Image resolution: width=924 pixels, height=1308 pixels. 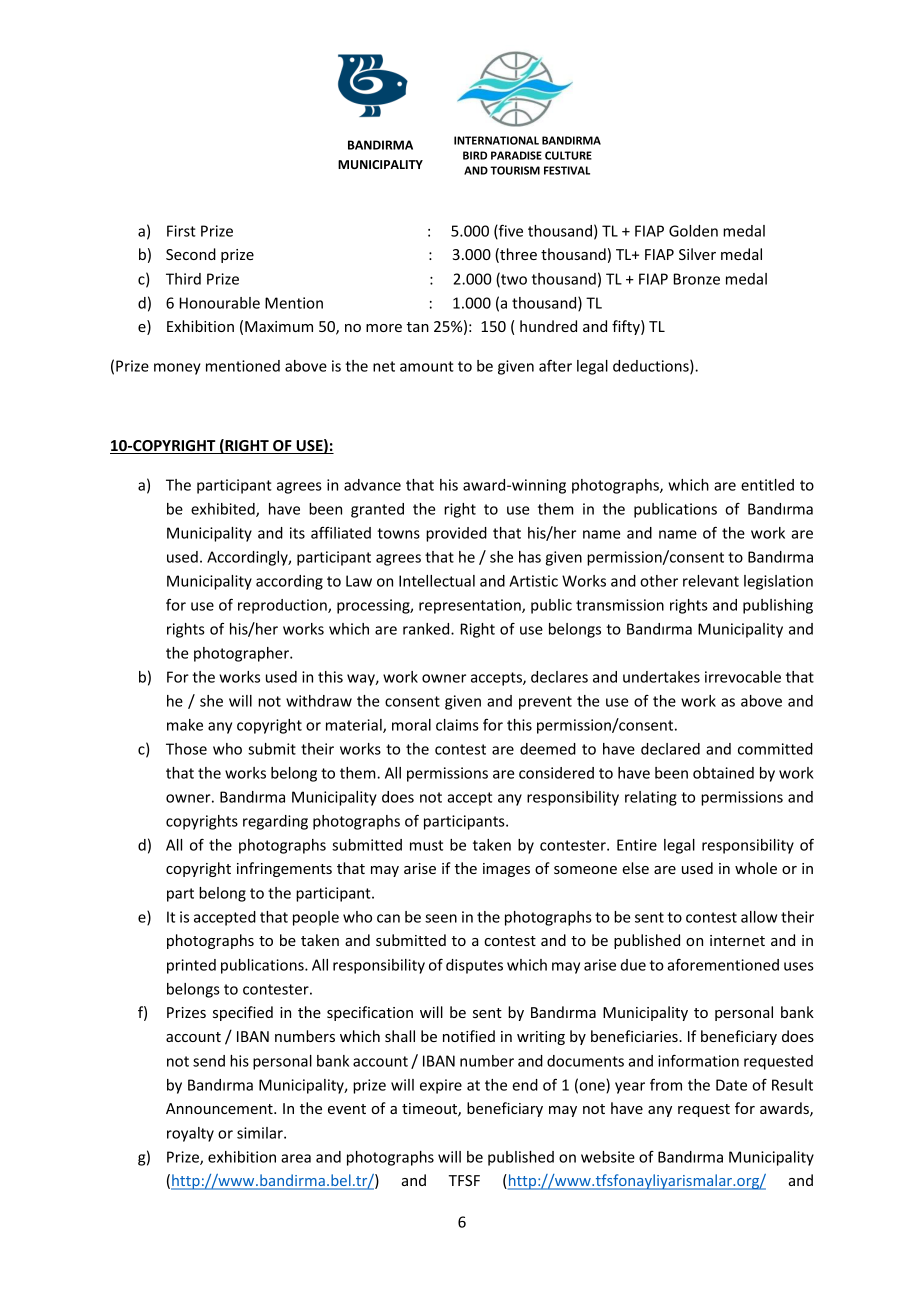 What do you see at coordinates (181, 231) in the screenshot?
I see `First` at bounding box center [181, 231].
